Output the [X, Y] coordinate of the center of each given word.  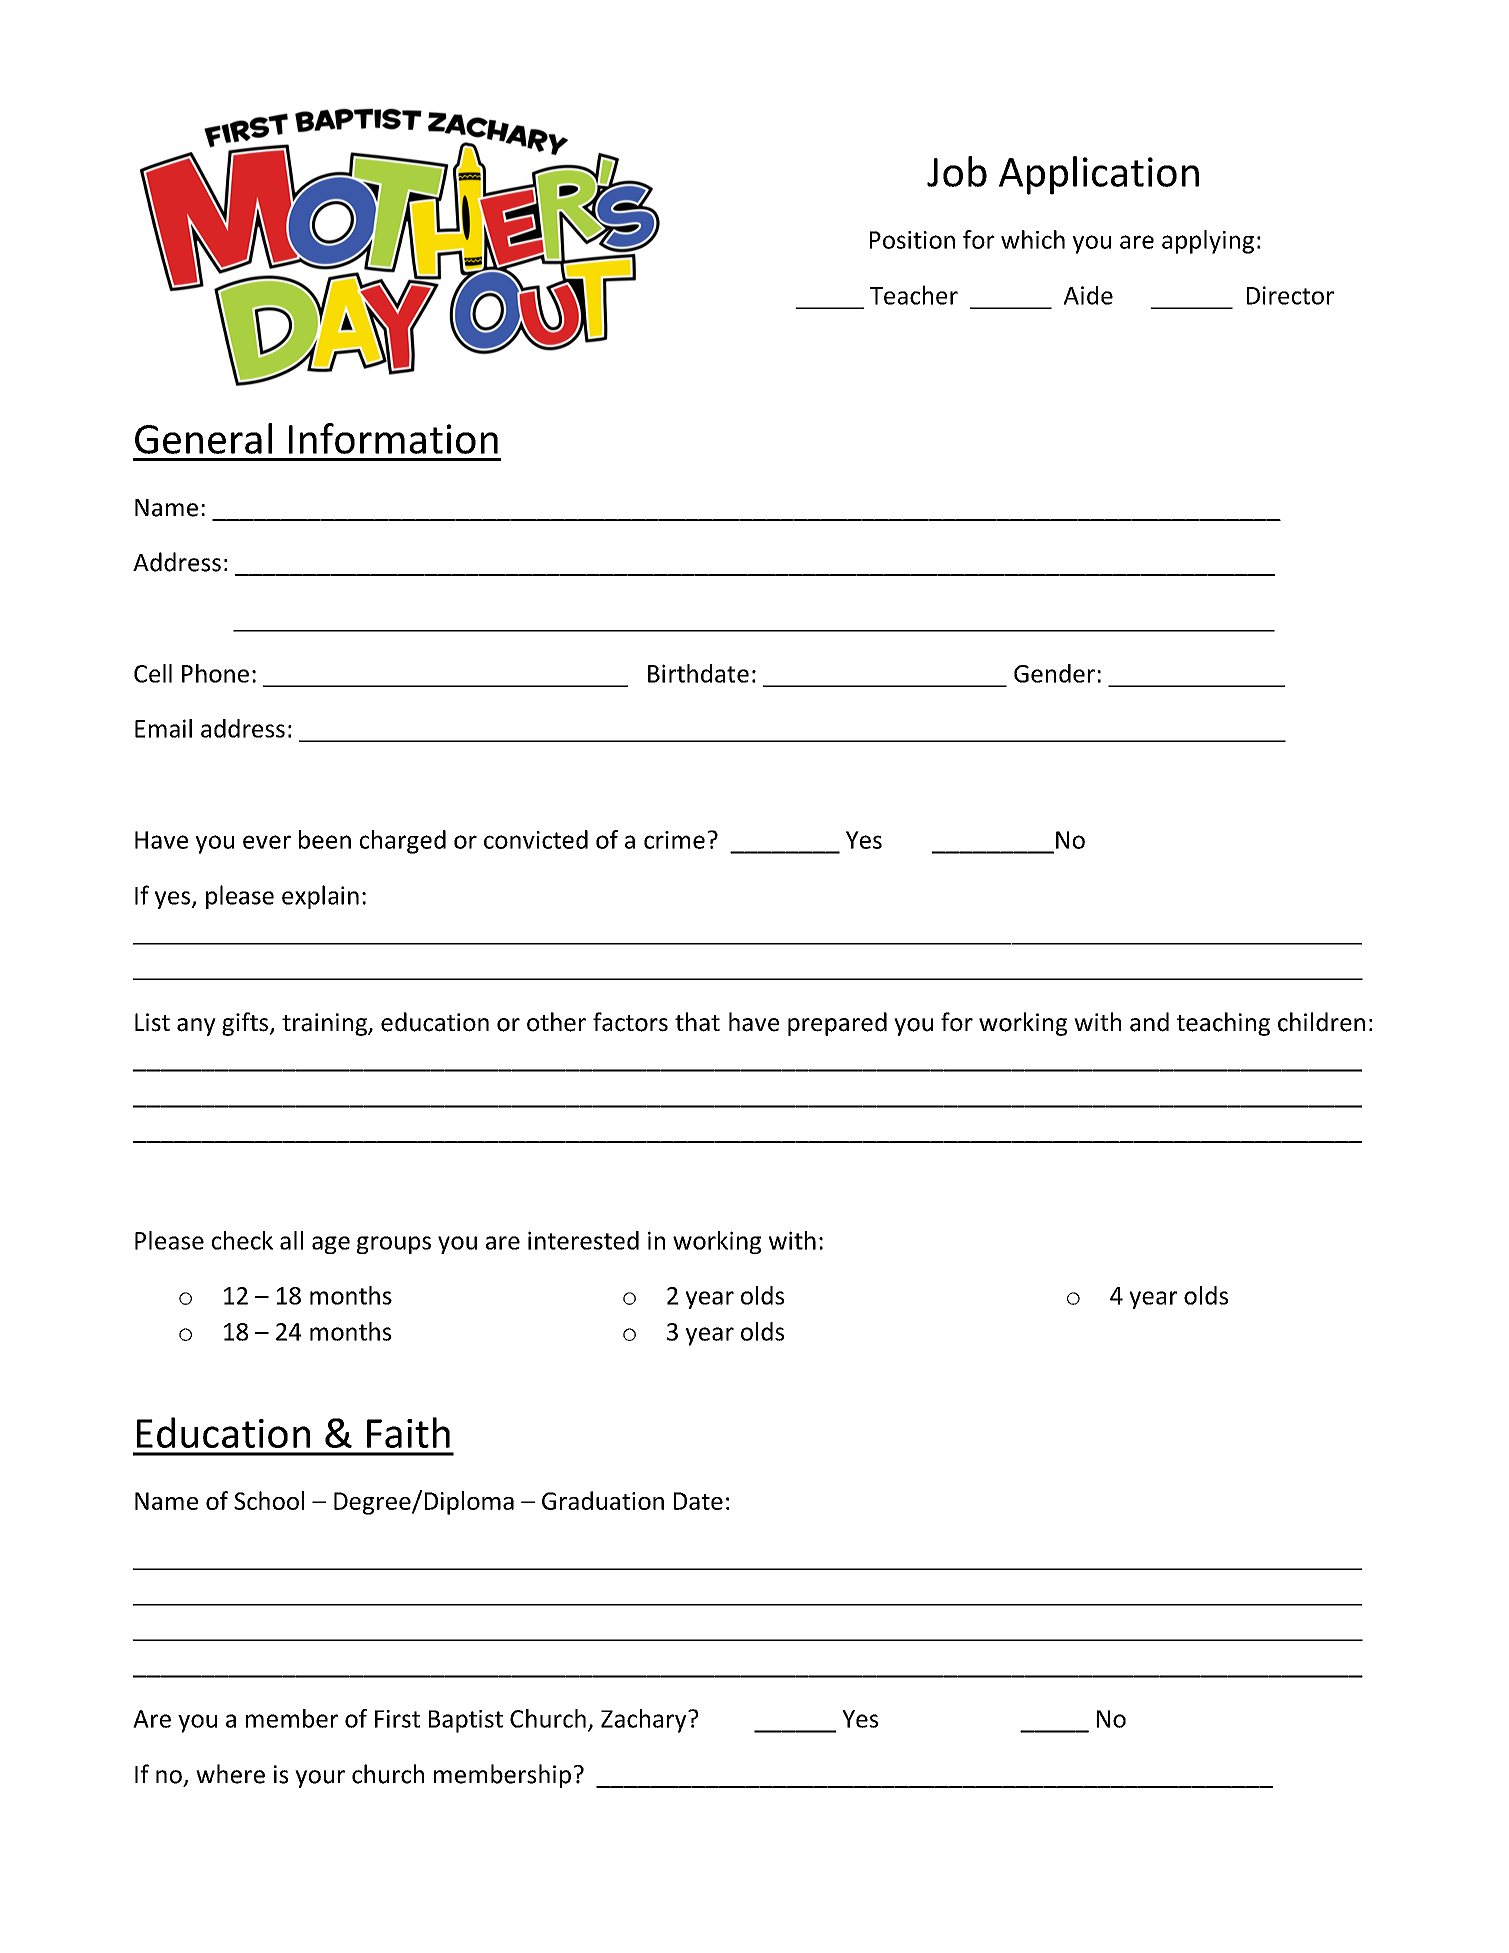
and [1149, 1022]
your [320, 1779]
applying [1208, 242]
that [697, 1022]
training [326, 1024]
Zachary [645, 1721]
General [203, 438]
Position [912, 240]
